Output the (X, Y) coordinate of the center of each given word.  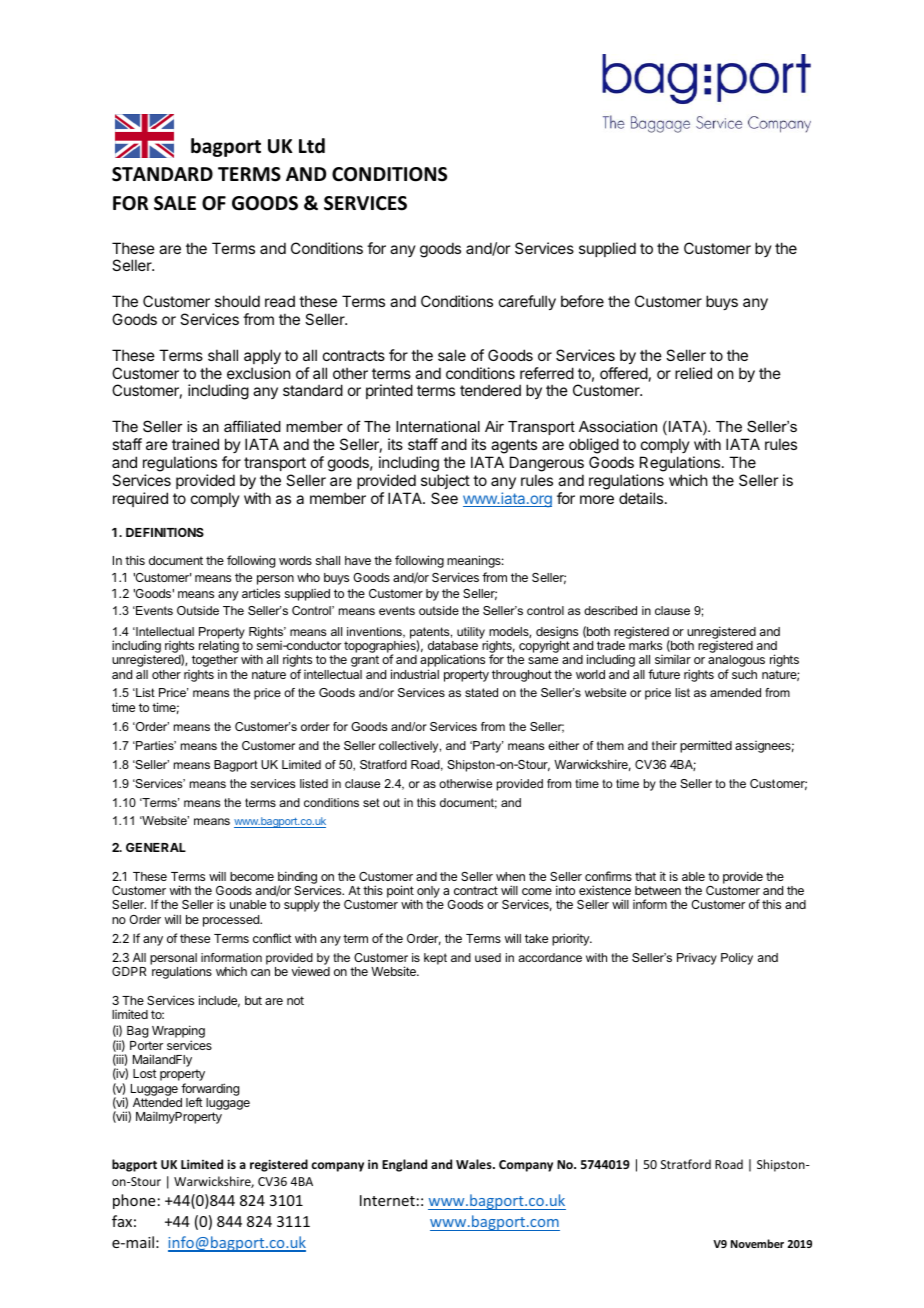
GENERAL (156, 847)
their (664, 745)
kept (435, 959)
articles (261, 593)
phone (134, 1201)
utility (471, 633)
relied (693, 373)
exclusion (258, 373)
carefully (527, 302)
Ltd (312, 146)
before (582, 301)
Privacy (697, 959)
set (371, 802)
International (438, 426)
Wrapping (178, 1033)
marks (645, 645)
